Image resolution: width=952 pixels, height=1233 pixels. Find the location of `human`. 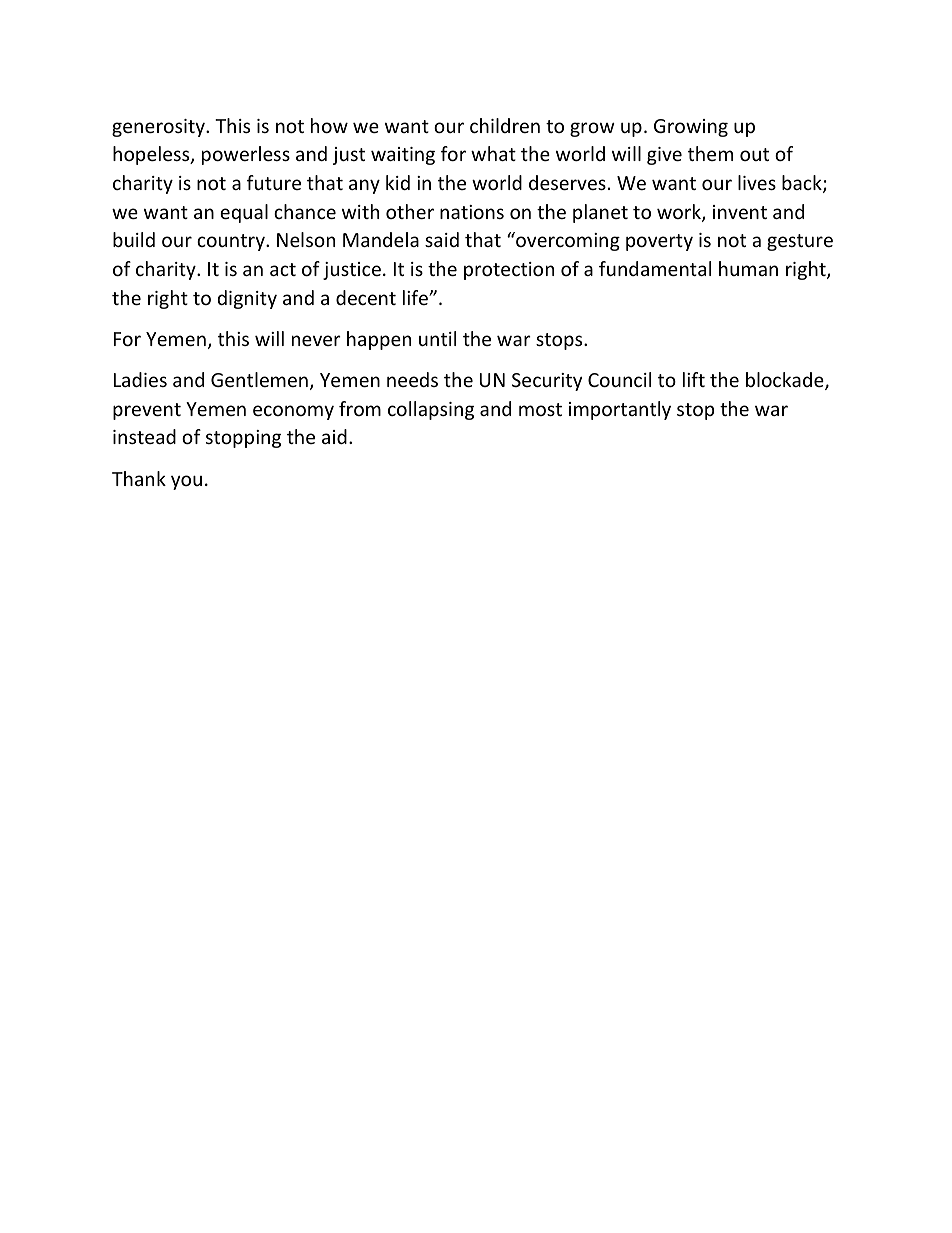

human is located at coordinates (748, 268).
